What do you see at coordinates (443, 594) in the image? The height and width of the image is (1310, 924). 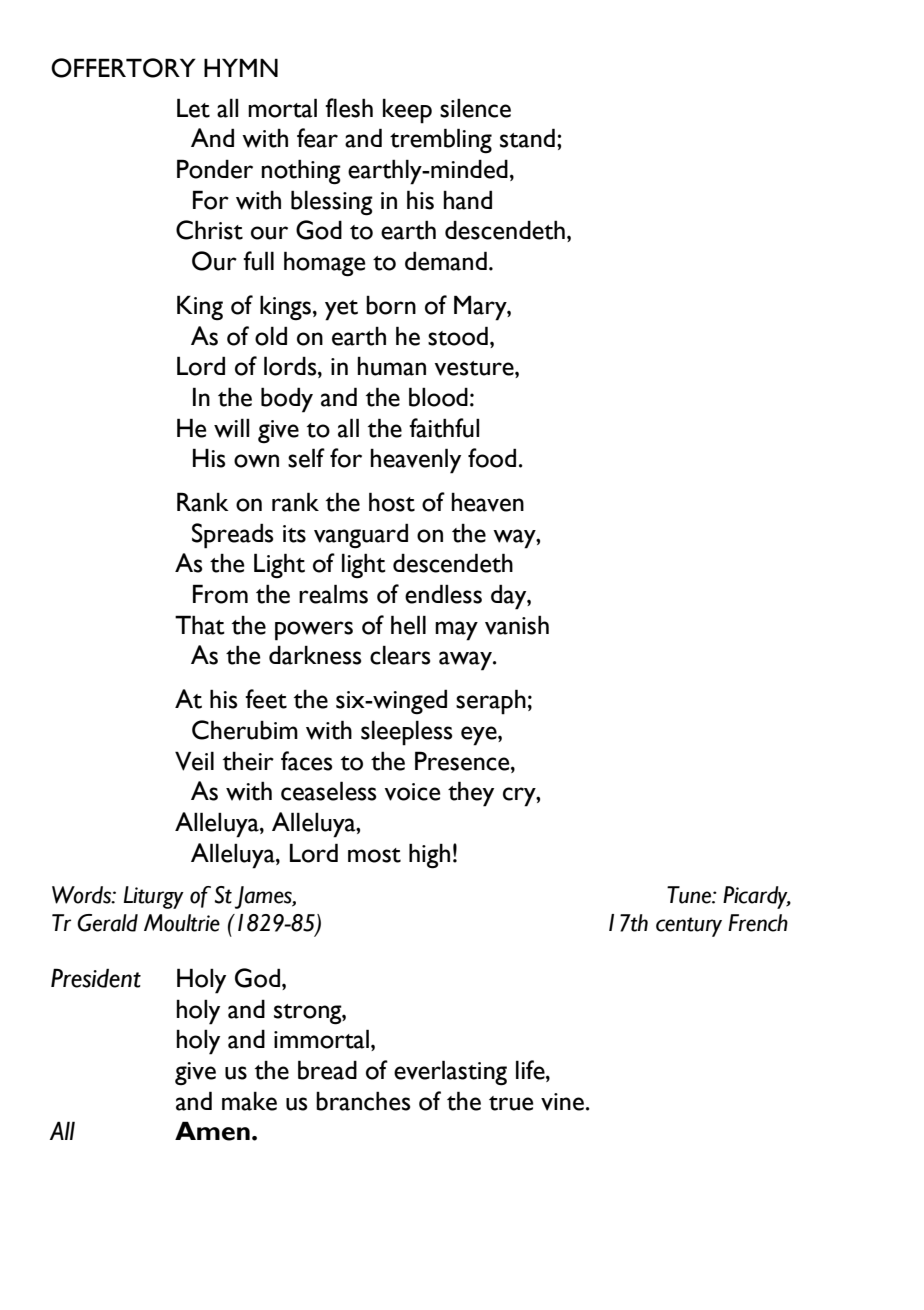 I see `endless` at bounding box center [443, 594].
